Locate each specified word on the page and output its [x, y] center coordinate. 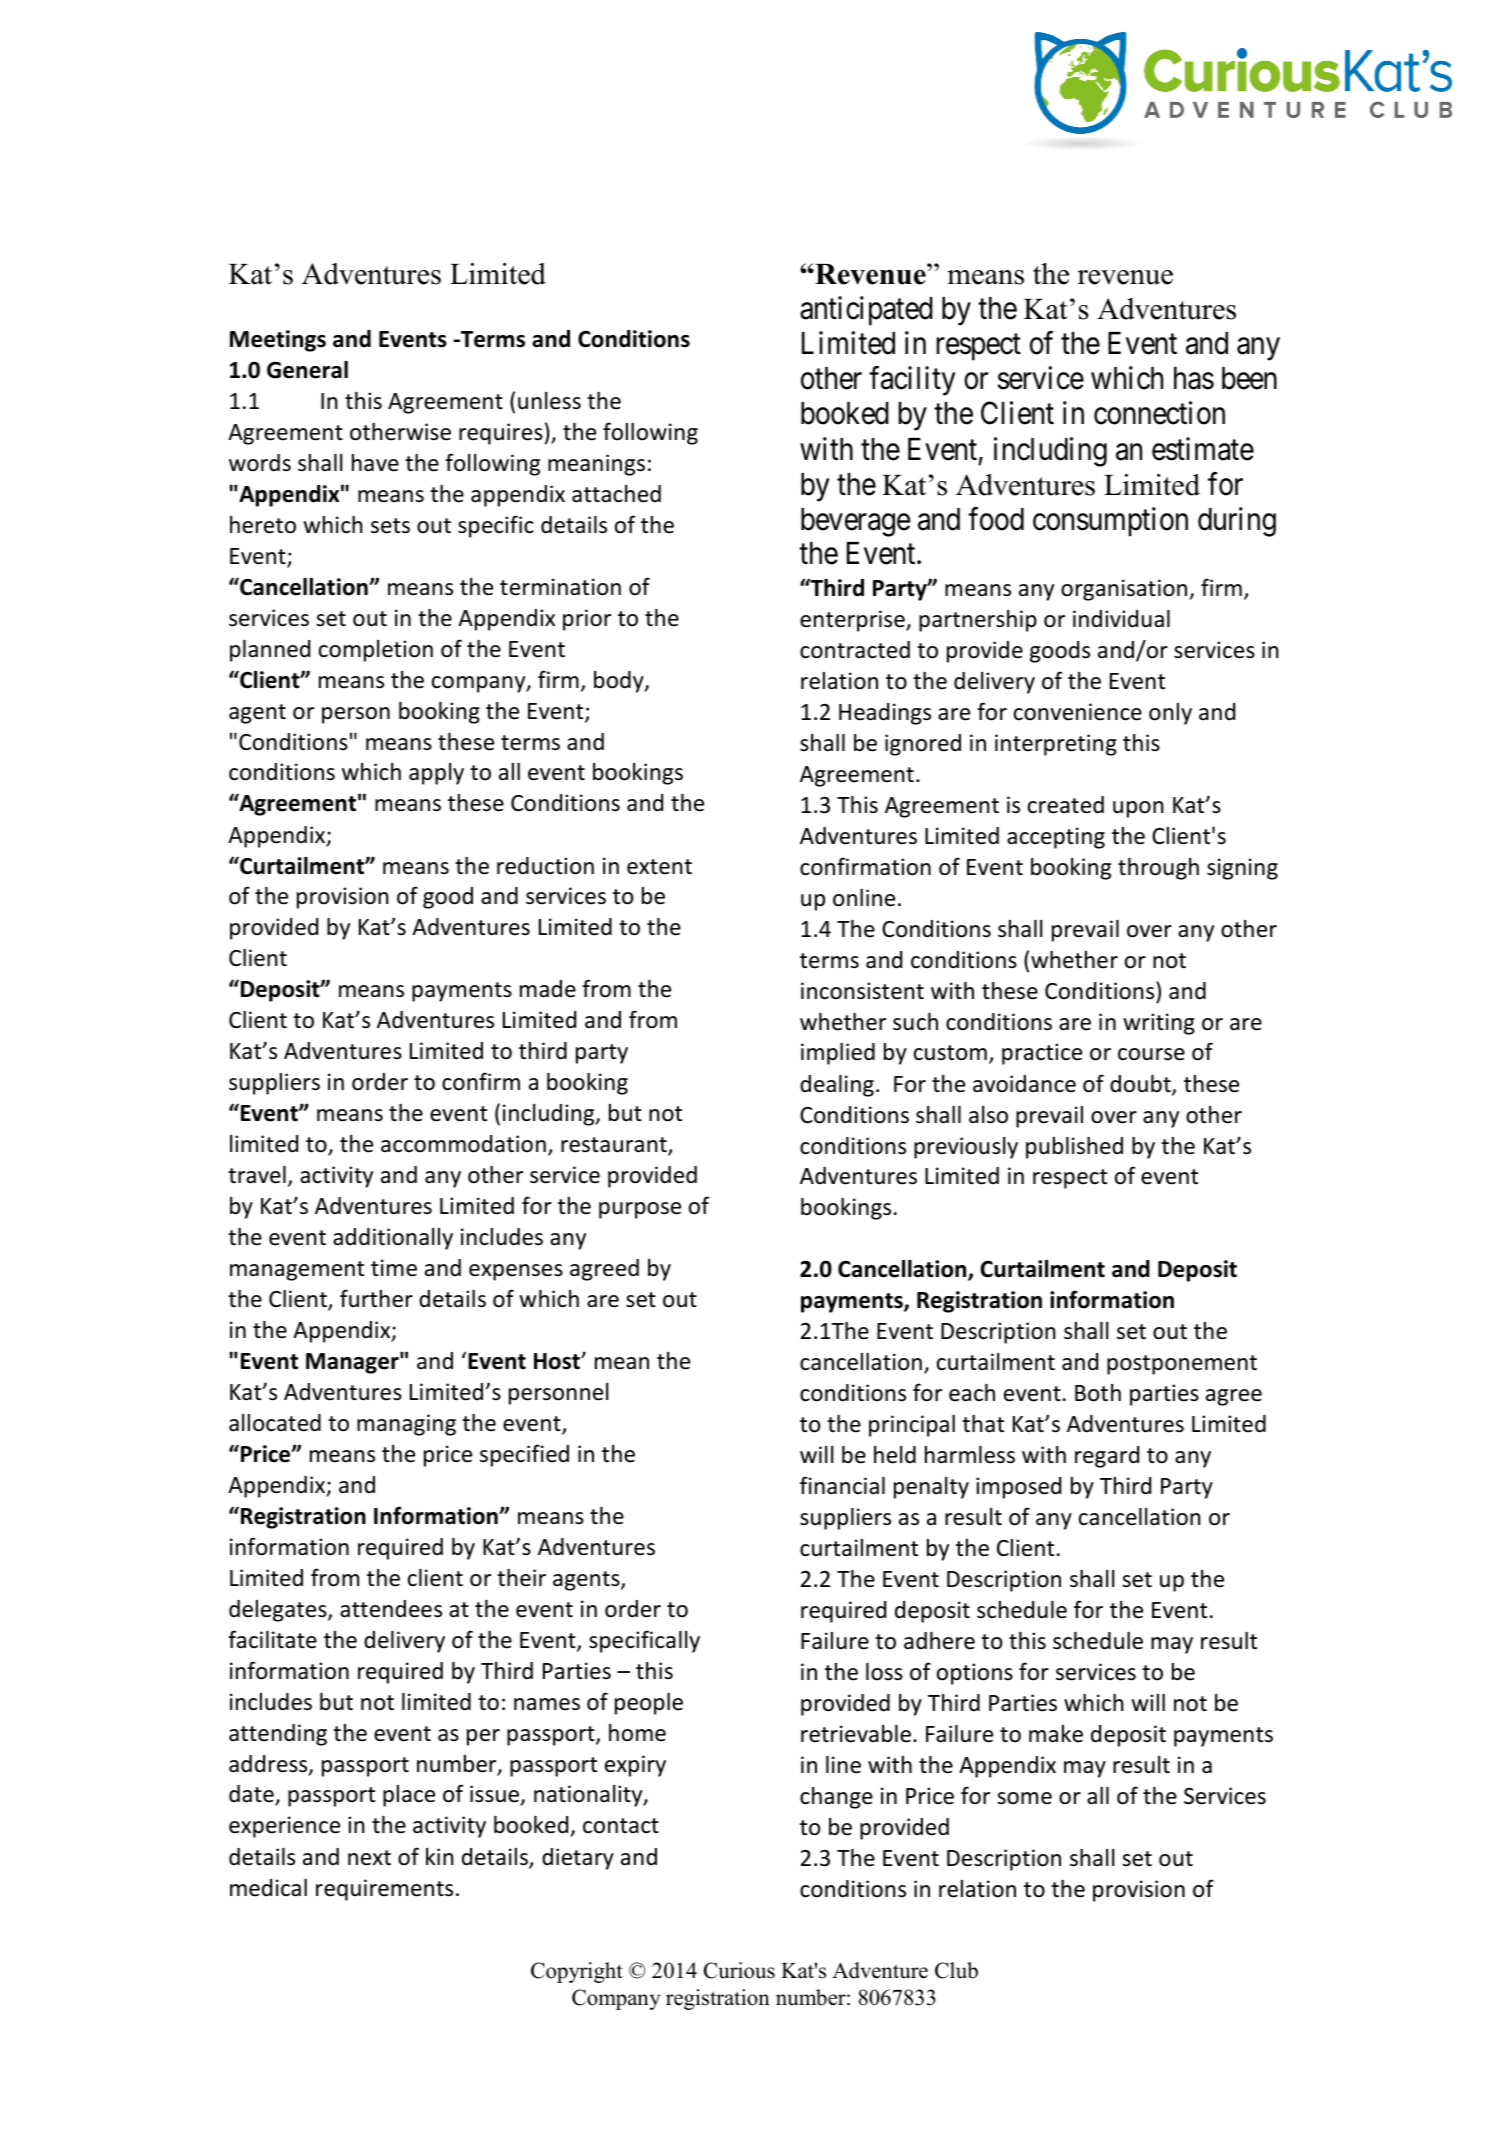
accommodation [463, 1144]
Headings [885, 714]
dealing [837, 1086]
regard [1107, 1457]
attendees [391, 1609]
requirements [384, 1890]
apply [436, 774]
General [307, 370]
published [1074, 1148]
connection [1159, 413]
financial [842, 1485]
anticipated [866, 311]
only [1170, 714]
